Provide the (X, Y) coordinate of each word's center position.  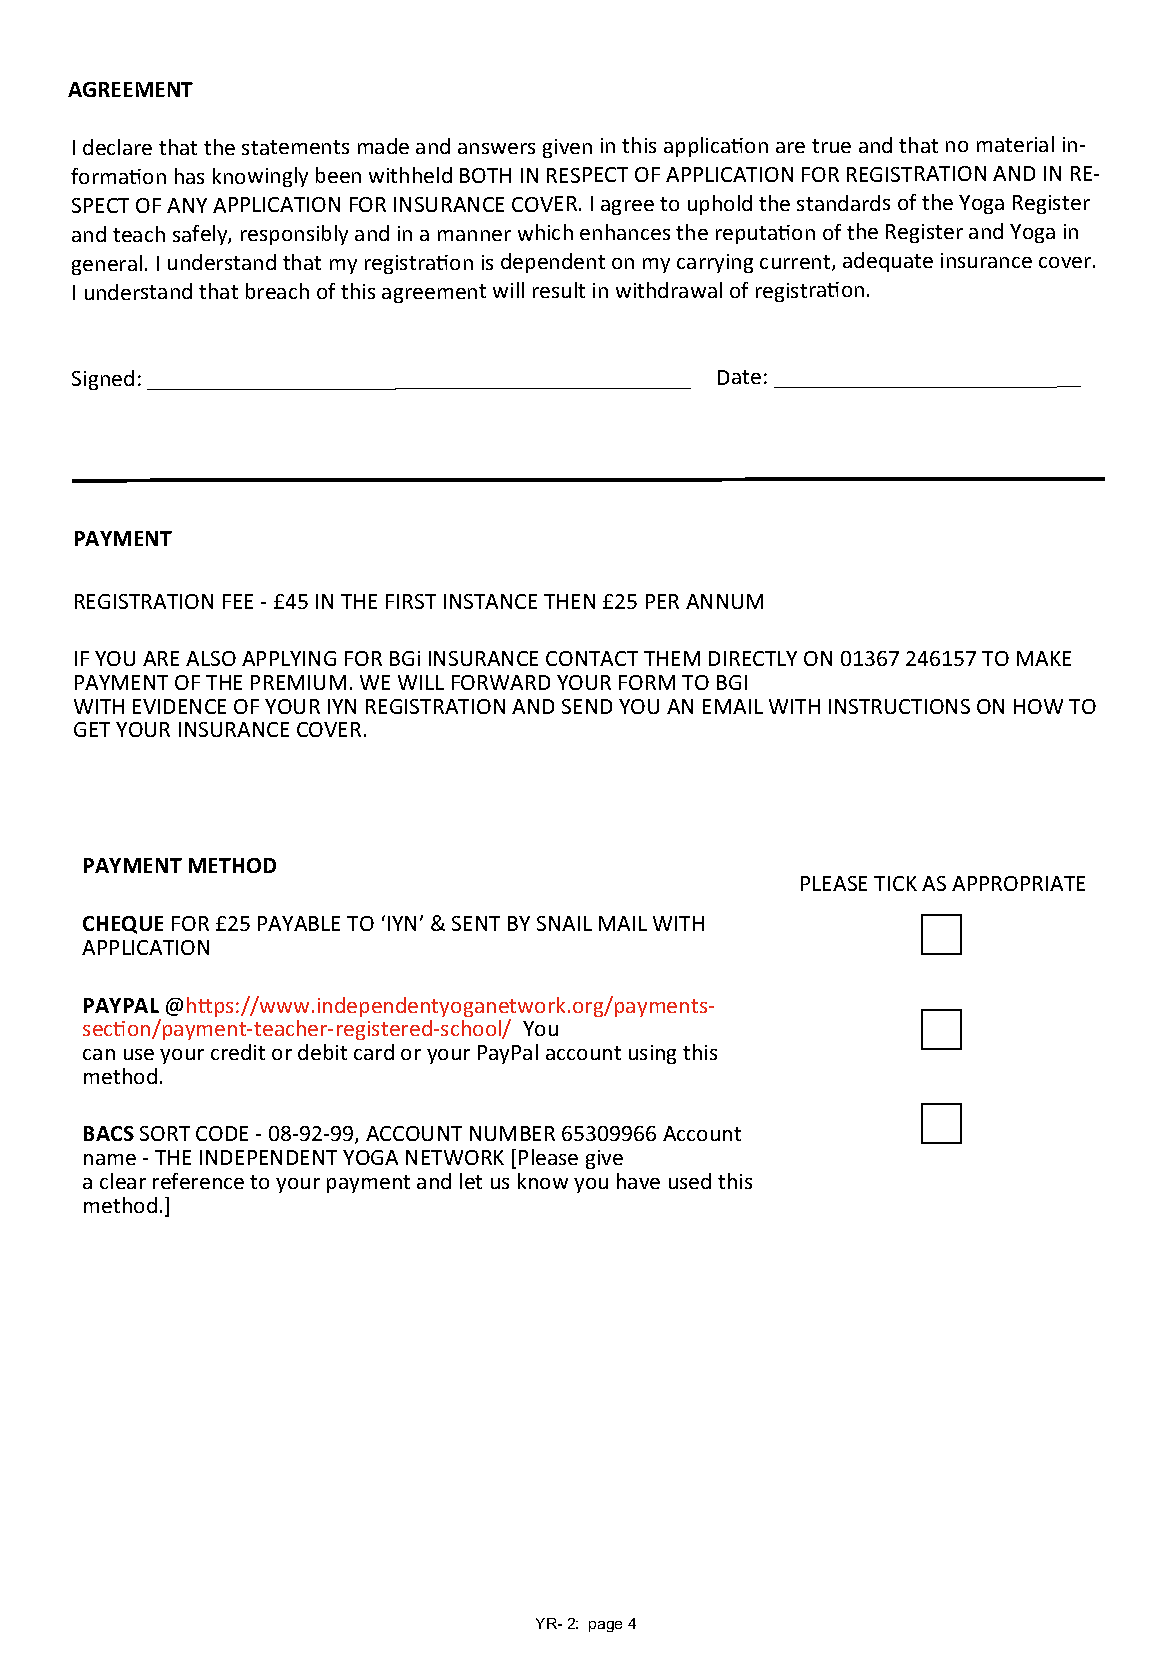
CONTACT (592, 658)
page (605, 1626)
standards (843, 203)
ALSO (211, 658)
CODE (222, 1133)
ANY (187, 205)
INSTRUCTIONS (899, 706)
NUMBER (512, 1133)
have (638, 1181)
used (690, 1181)
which (545, 232)
